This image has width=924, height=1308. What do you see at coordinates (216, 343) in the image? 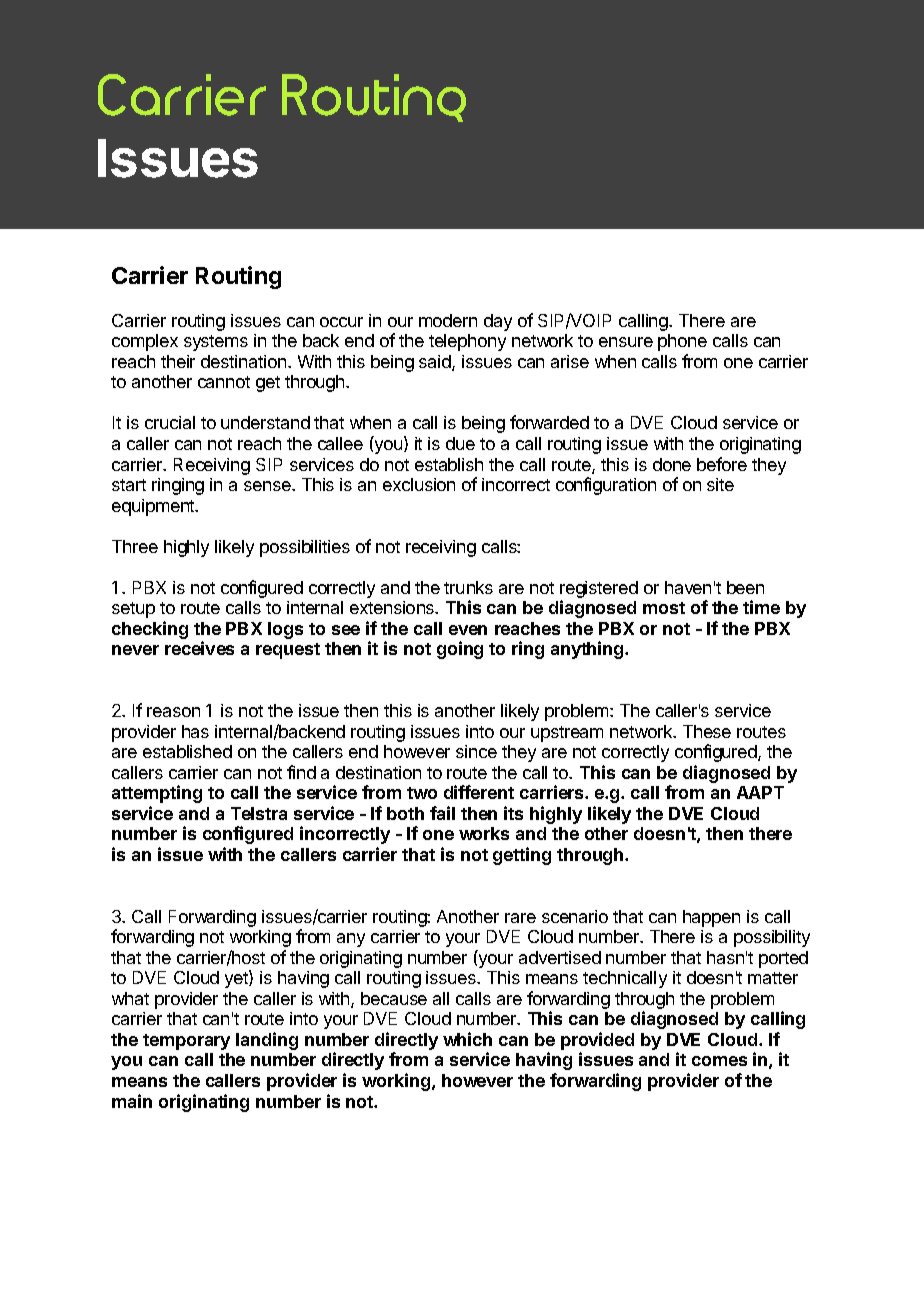
I see `systems` at bounding box center [216, 343].
